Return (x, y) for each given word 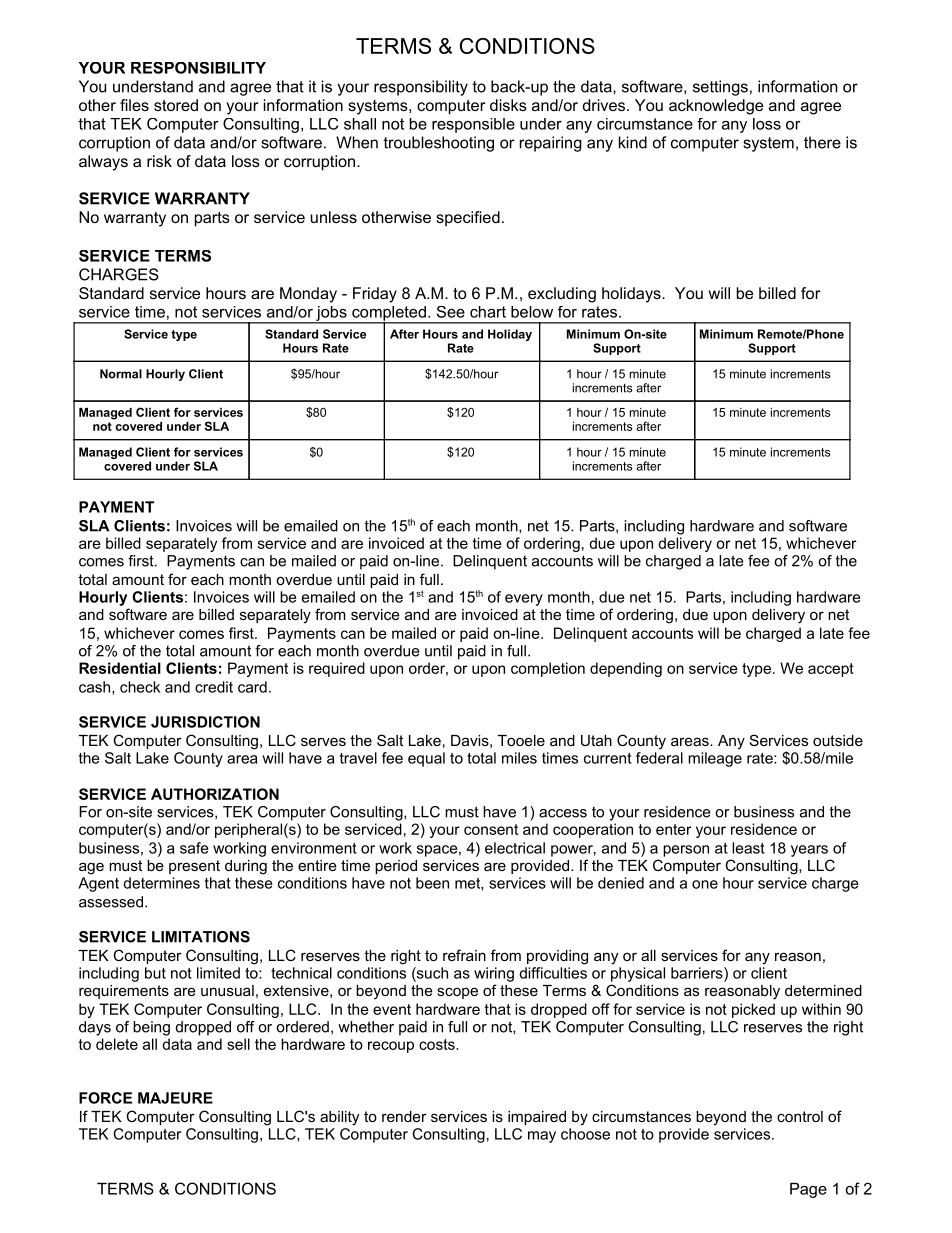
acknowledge (716, 107)
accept (831, 670)
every (524, 600)
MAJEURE (175, 1098)
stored (176, 105)
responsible (473, 125)
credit (214, 687)
